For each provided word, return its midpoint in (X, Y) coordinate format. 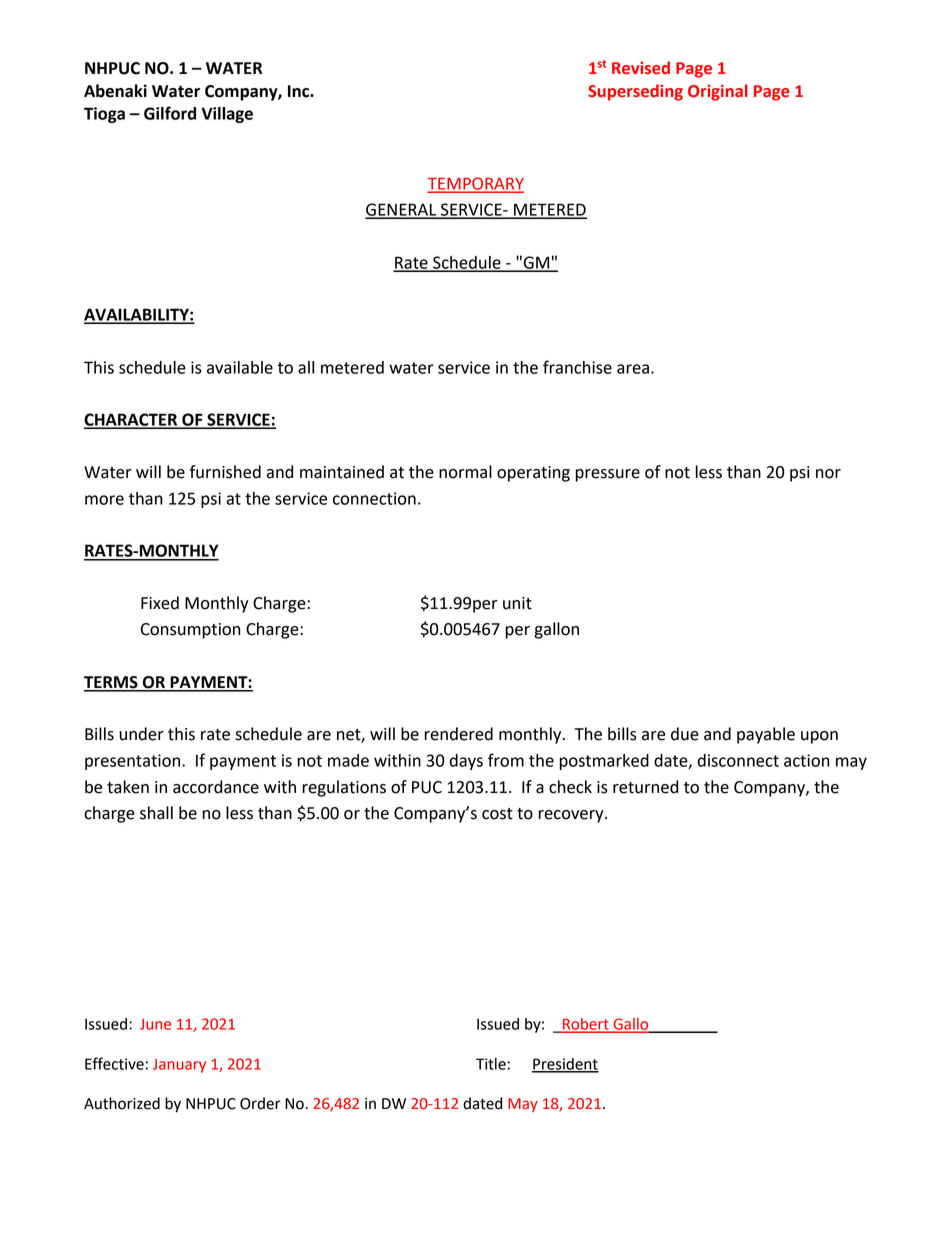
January (179, 1066)
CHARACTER (132, 420)
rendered (458, 734)
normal (465, 472)
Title (491, 1064)
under (141, 734)
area (633, 369)
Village (227, 115)
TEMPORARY (476, 184)
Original (718, 92)
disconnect (738, 760)
